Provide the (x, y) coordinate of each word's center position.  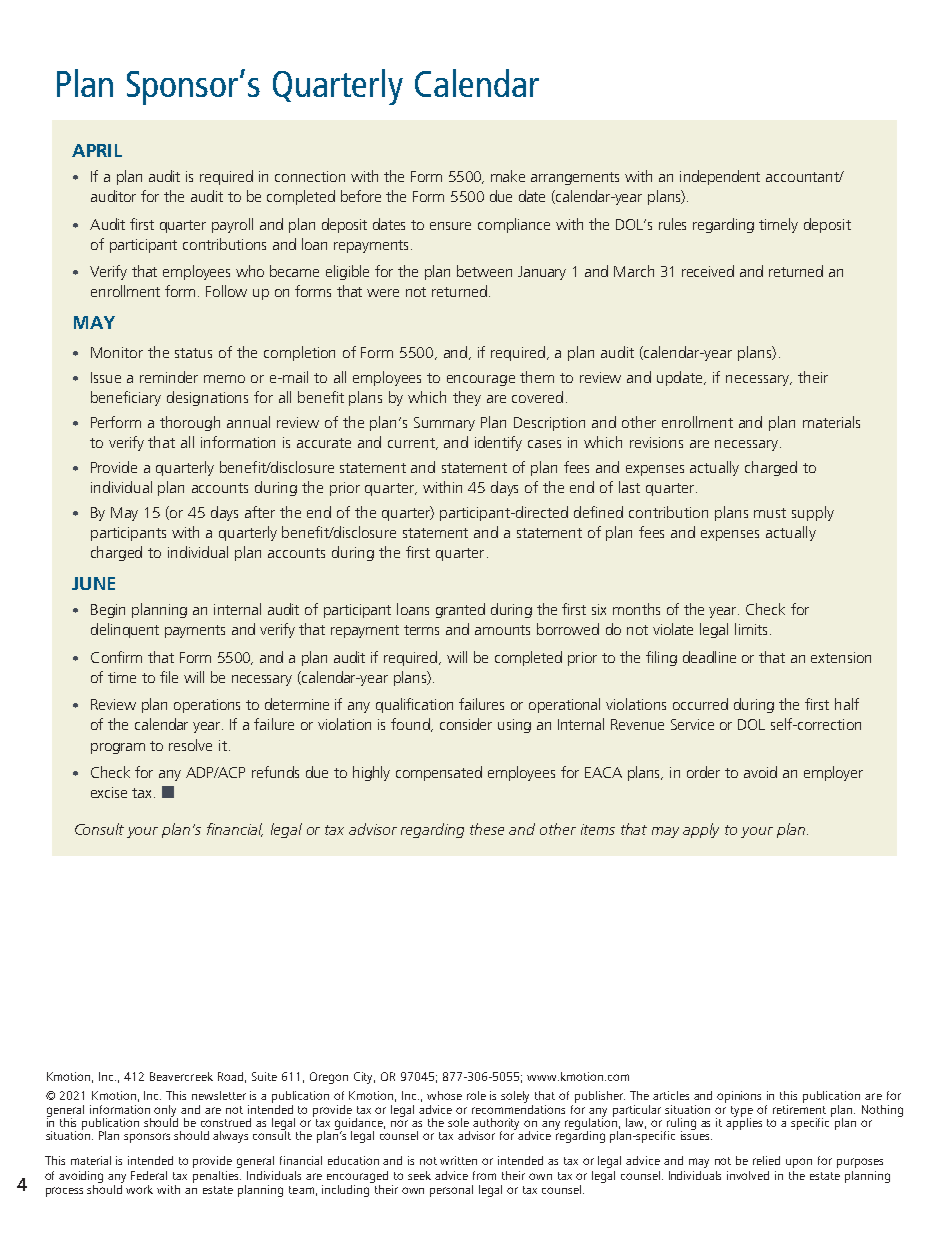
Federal (149, 1175)
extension (841, 657)
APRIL (97, 150)
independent (720, 177)
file (169, 677)
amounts (502, 630)
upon (799, 1163)
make (508, 176)
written (458, 1160)
